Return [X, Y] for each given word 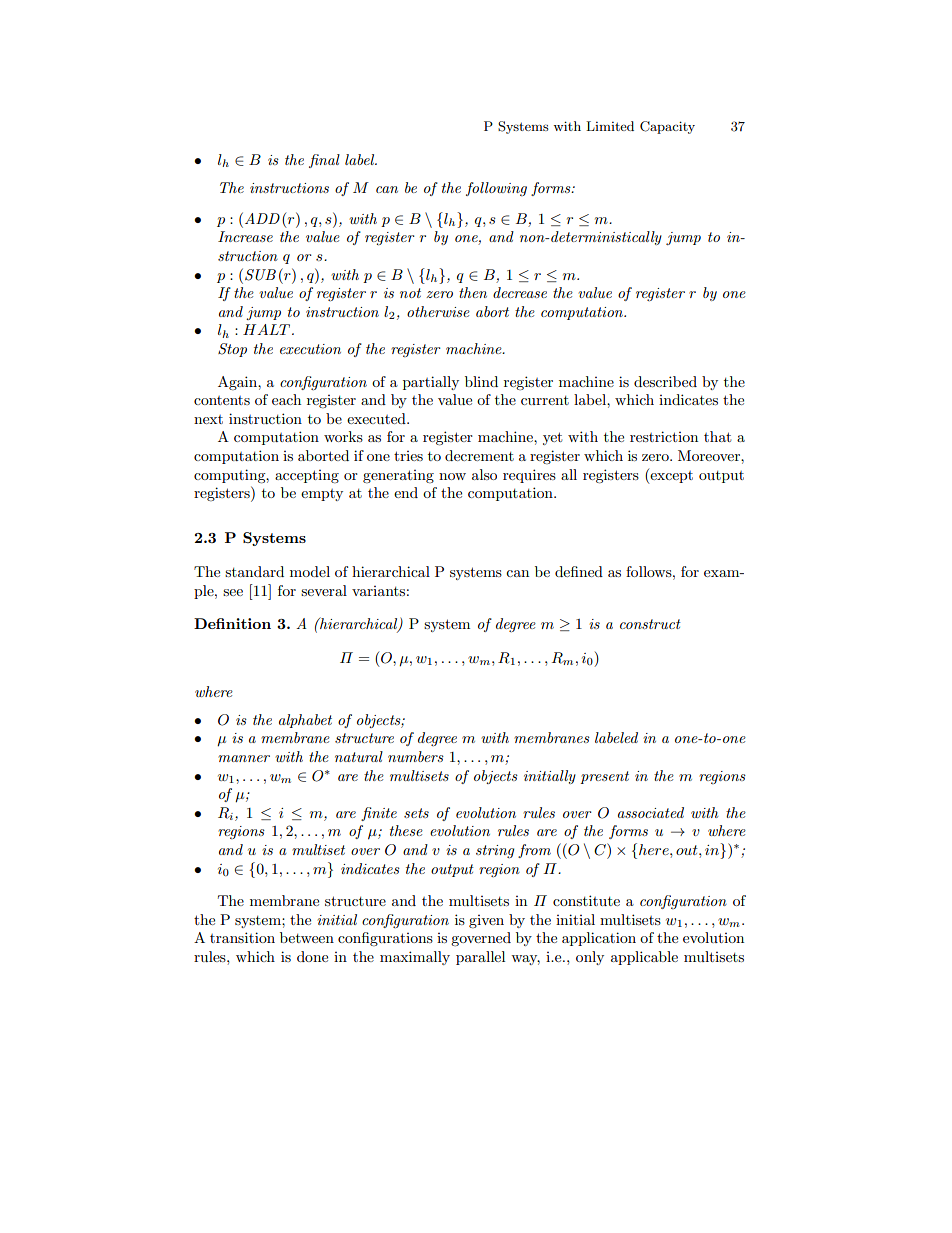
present [604, 777]
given [486, 921]
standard [254, 571]
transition [242, 937]
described [665, 381]
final [324, 161]
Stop [232, 350]
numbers [416, 756]
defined [579, 571]
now [452, 476]
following [496, 189]
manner [244, 758]
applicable [644, 958]
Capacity [667, 127]
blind [481, 381]
